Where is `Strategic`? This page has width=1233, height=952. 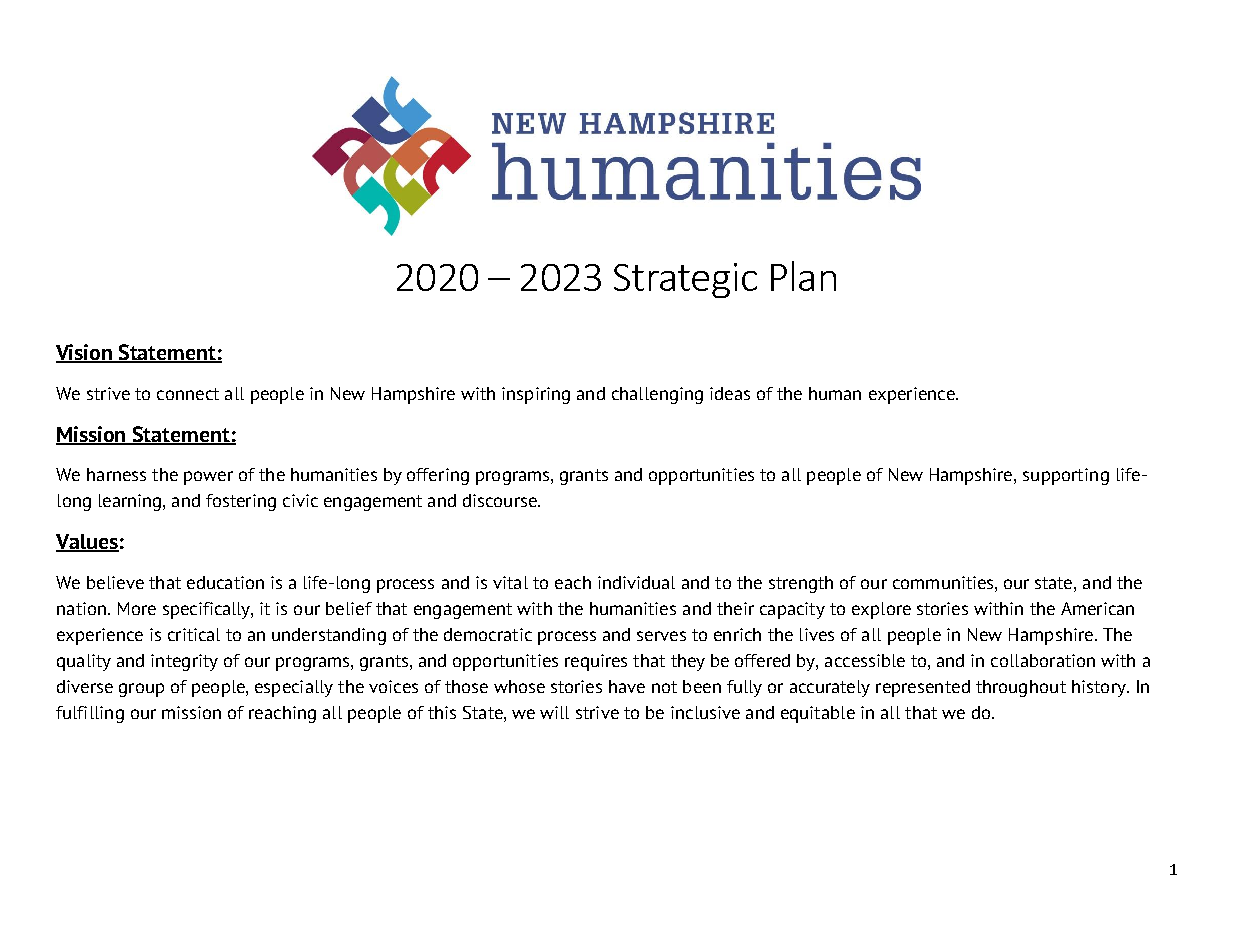 Strategic is located at coordinates (685, 280).
